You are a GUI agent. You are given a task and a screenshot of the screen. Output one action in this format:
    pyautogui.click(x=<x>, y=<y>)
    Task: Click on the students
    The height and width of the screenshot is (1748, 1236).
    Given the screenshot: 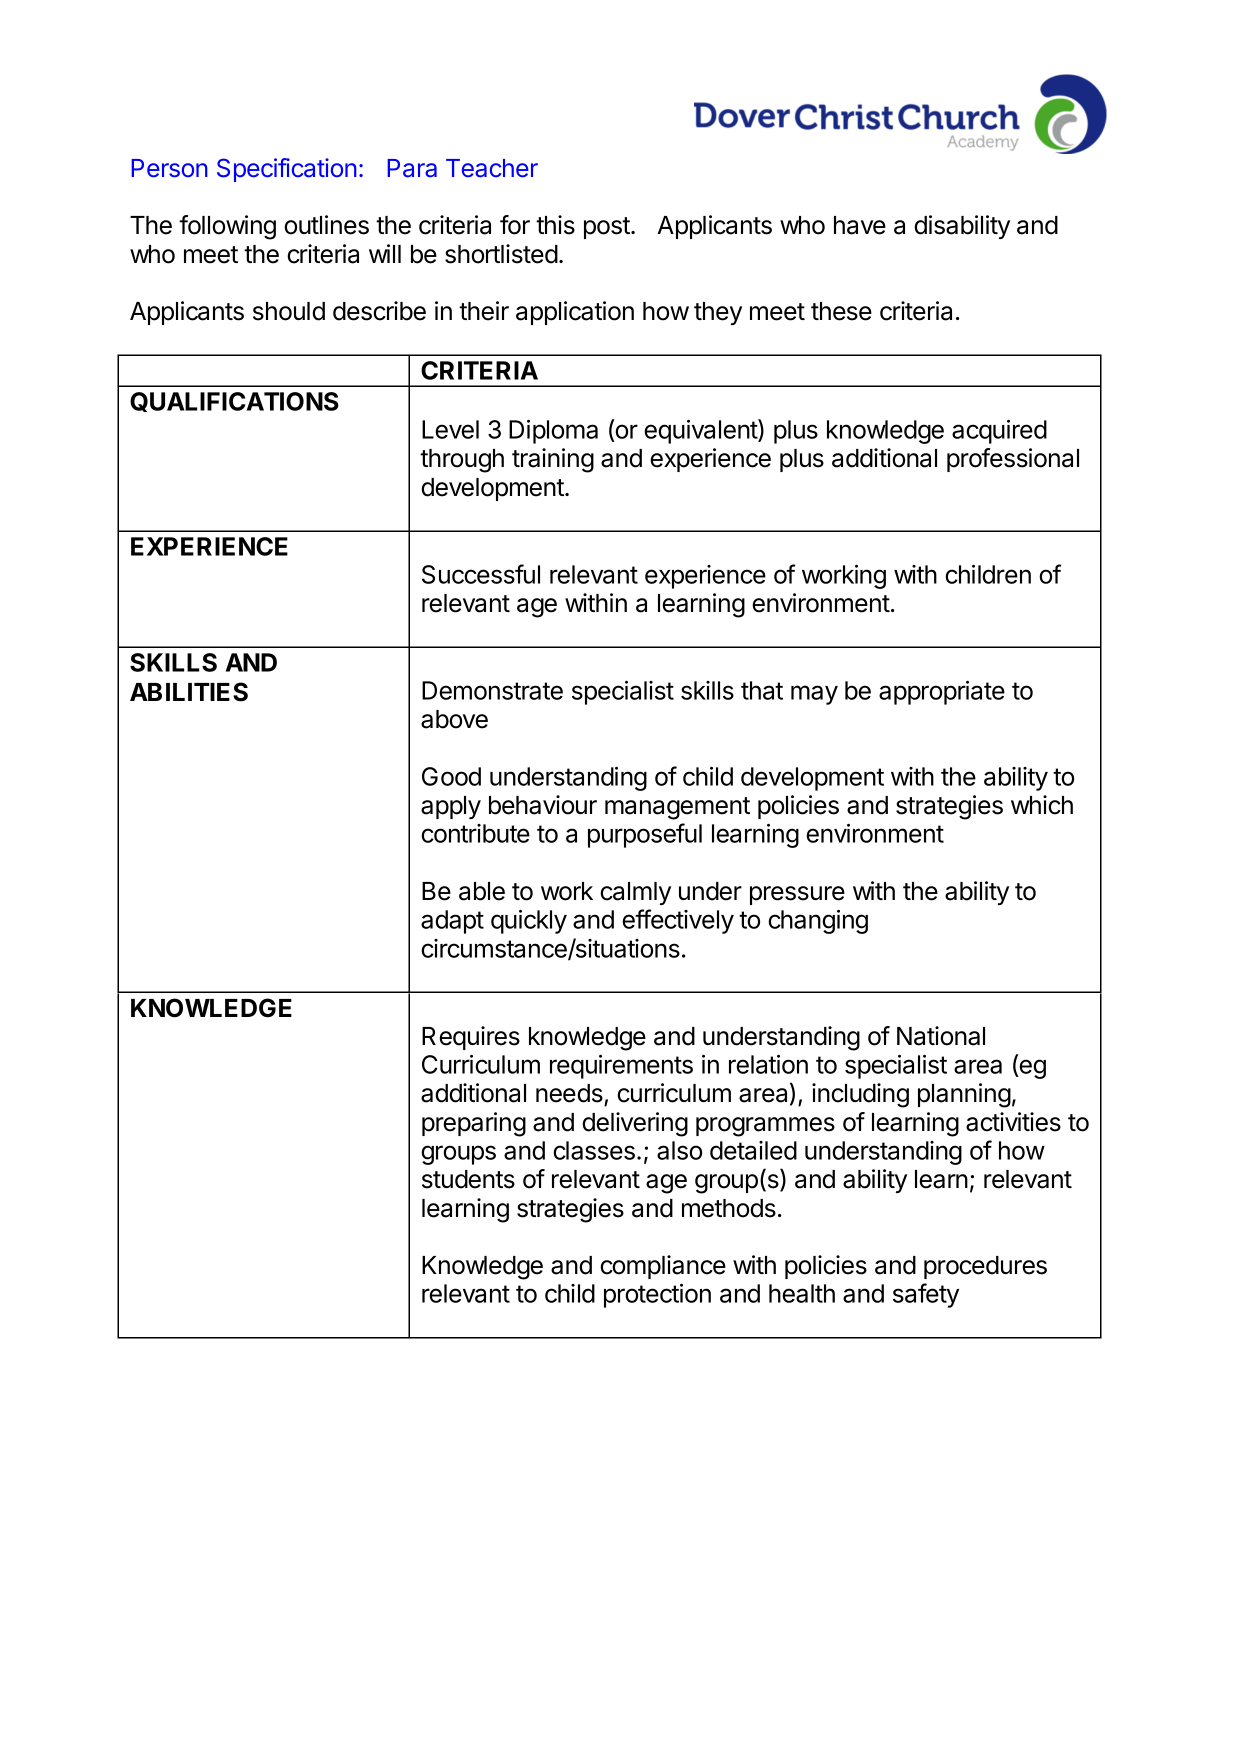 What is the action you would take?
    pyautogui.click(x=468, y=1179)
